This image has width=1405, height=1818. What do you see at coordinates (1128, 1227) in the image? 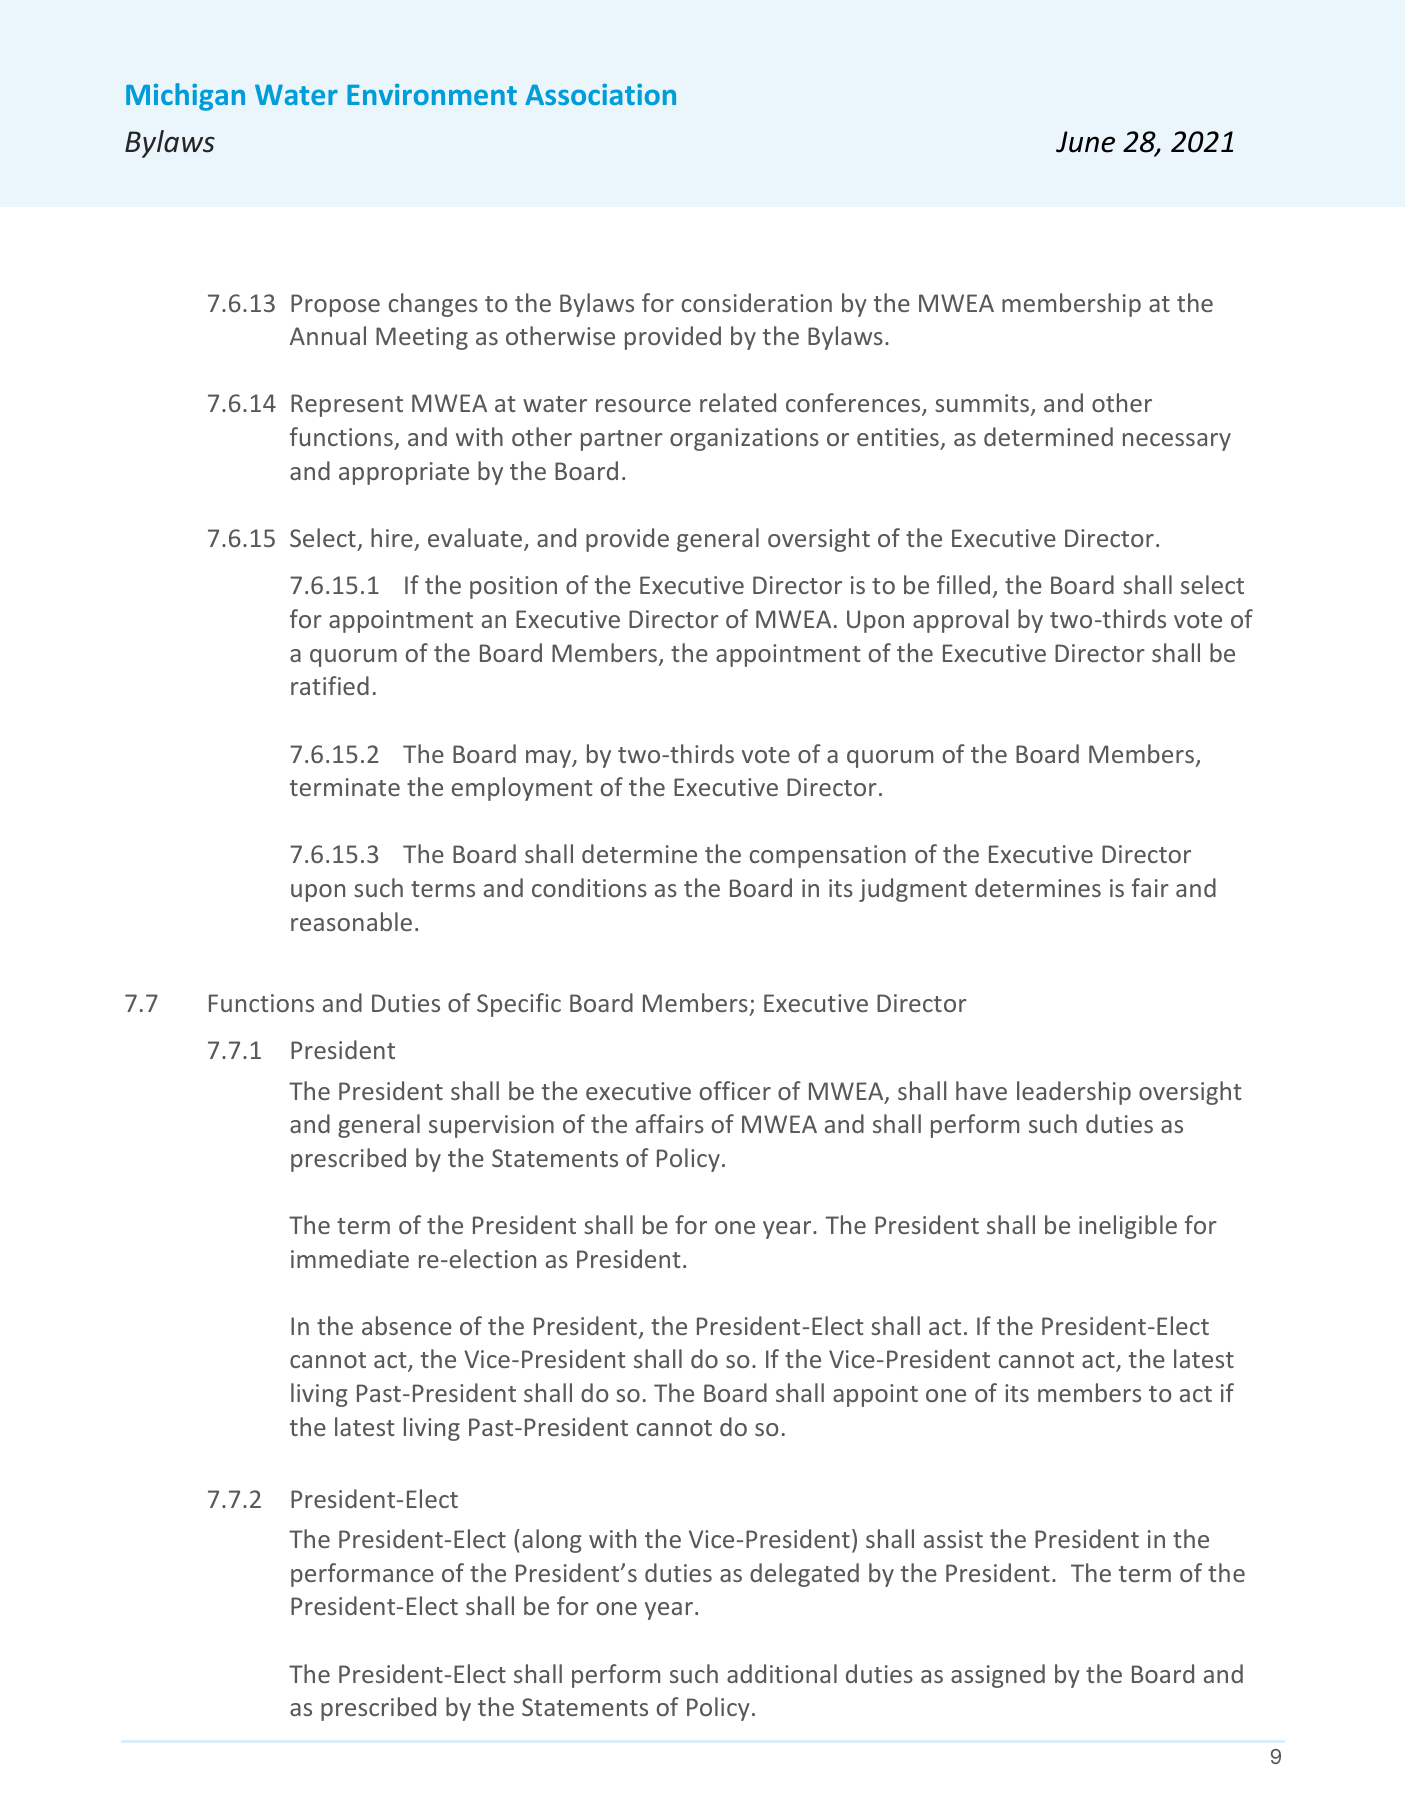
I see `ineligible` at bounding box center [1128, 1227].
